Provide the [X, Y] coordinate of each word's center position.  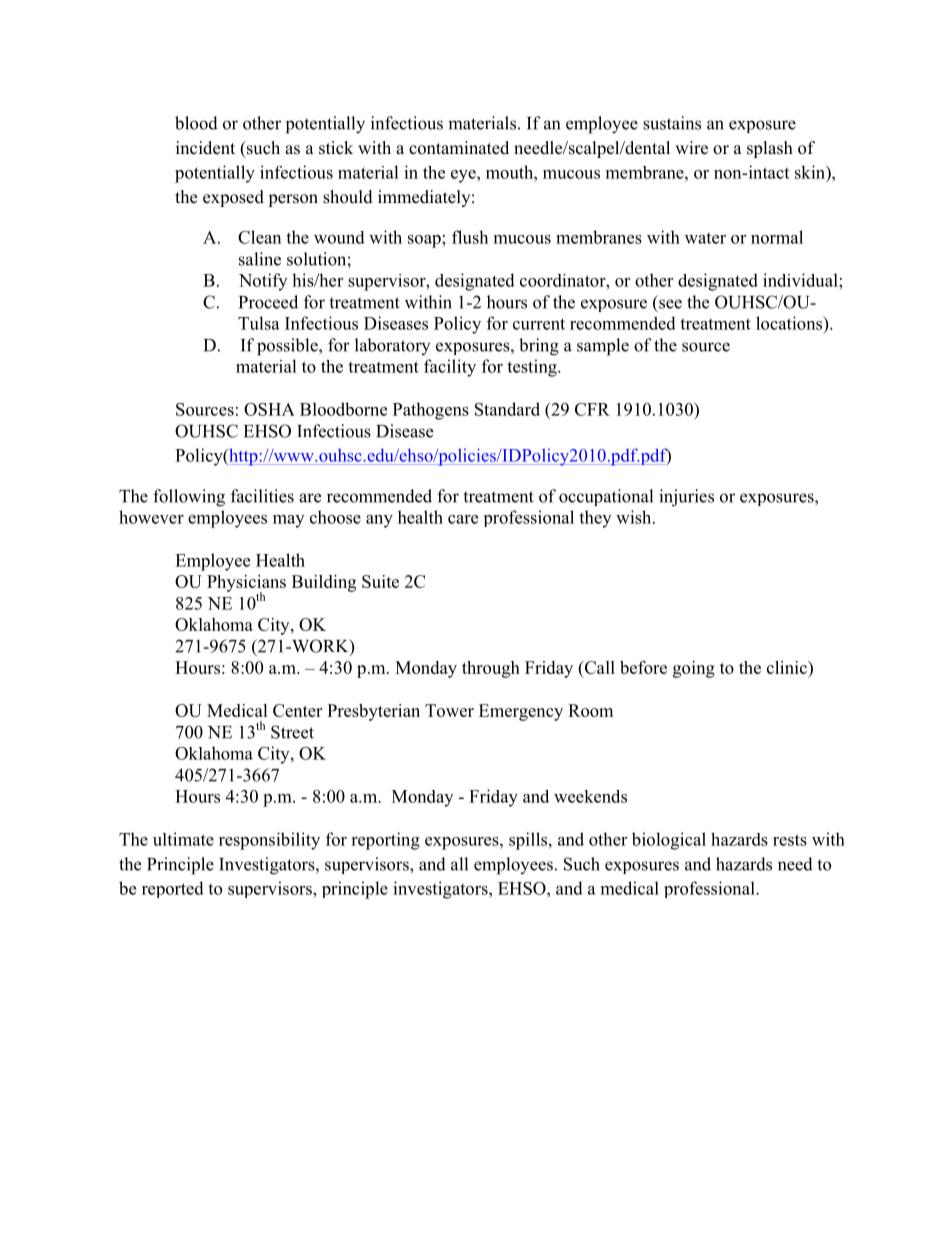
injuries [686, 498]
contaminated [459, 148]
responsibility [269, 841]
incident [205, 148]
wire [691, 148]
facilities [262, 496]
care [463, 519]
